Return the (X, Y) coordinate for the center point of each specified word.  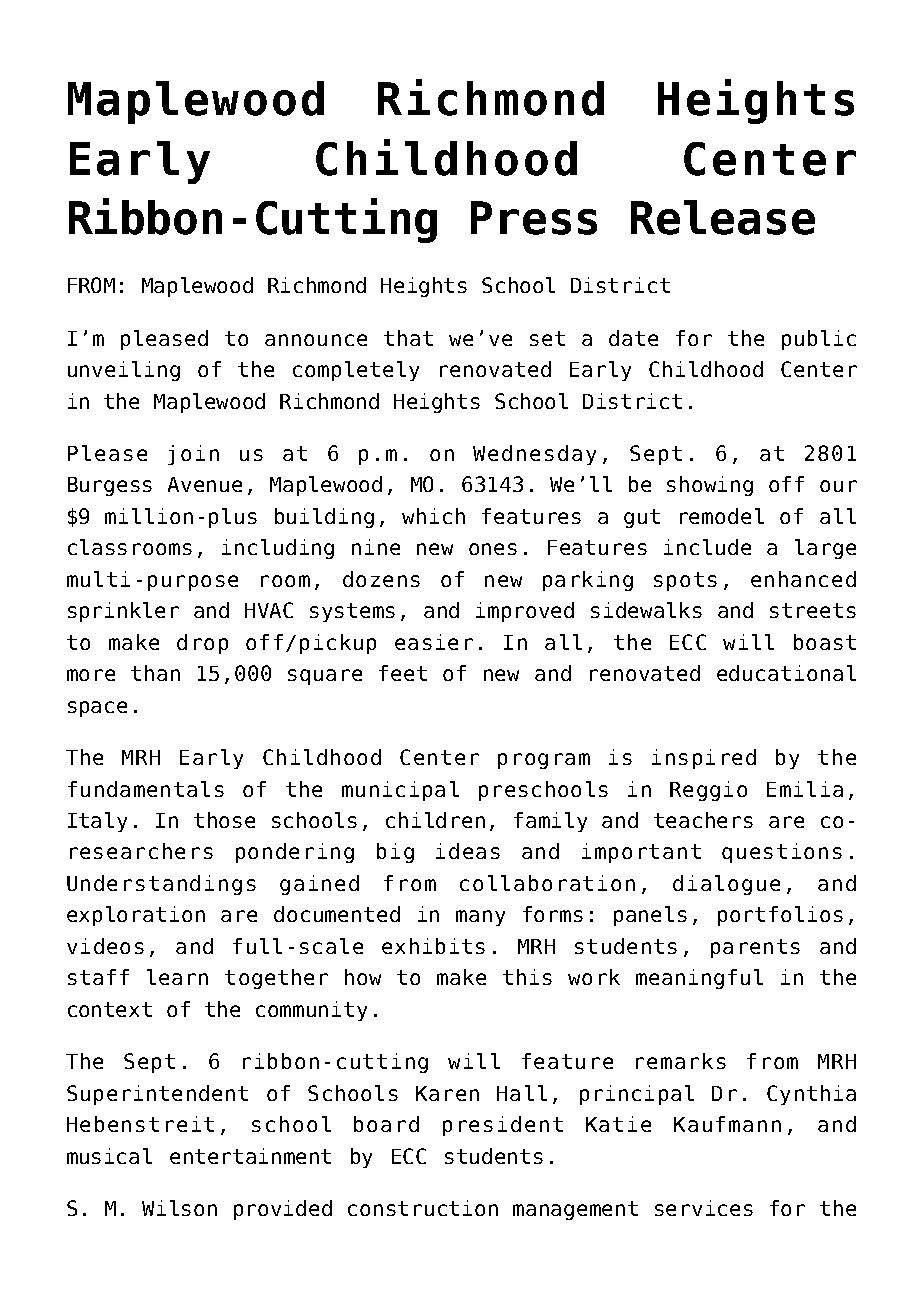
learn (177, 977)
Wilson (179, 1208)
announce (316, 340)
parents (755, 948)
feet (403, 673)
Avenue (205, 484)
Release (723, 217)
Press (534, 218)
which (433, 516)
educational (786, 673)
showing (710, 486)
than (155, 673)
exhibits (433, 946)
